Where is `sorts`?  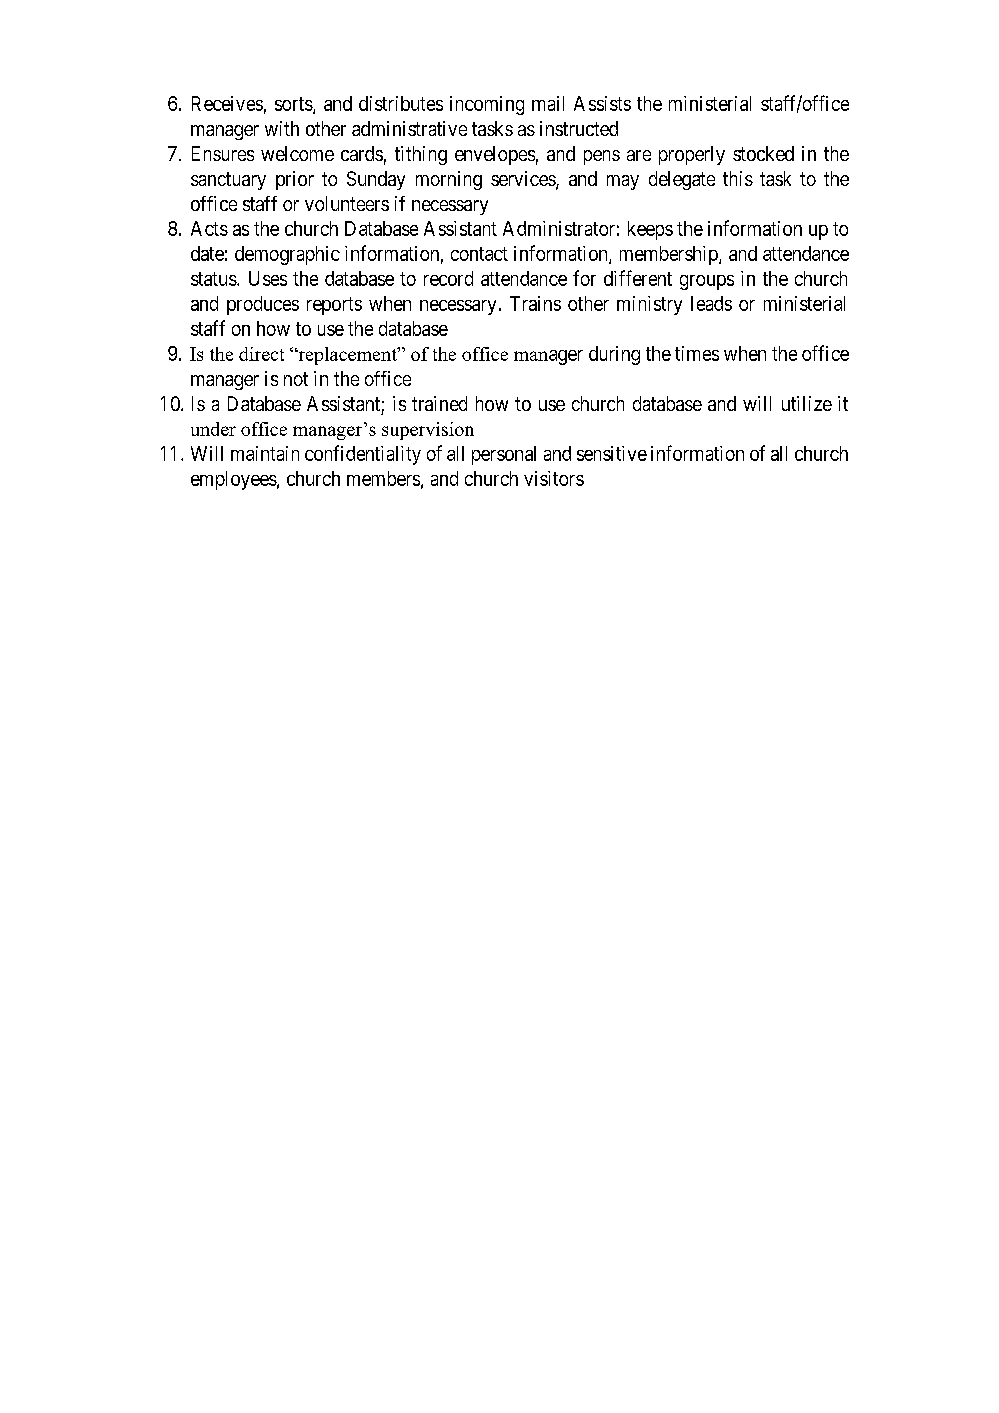
sorts is located at coordinates (294, 105).
